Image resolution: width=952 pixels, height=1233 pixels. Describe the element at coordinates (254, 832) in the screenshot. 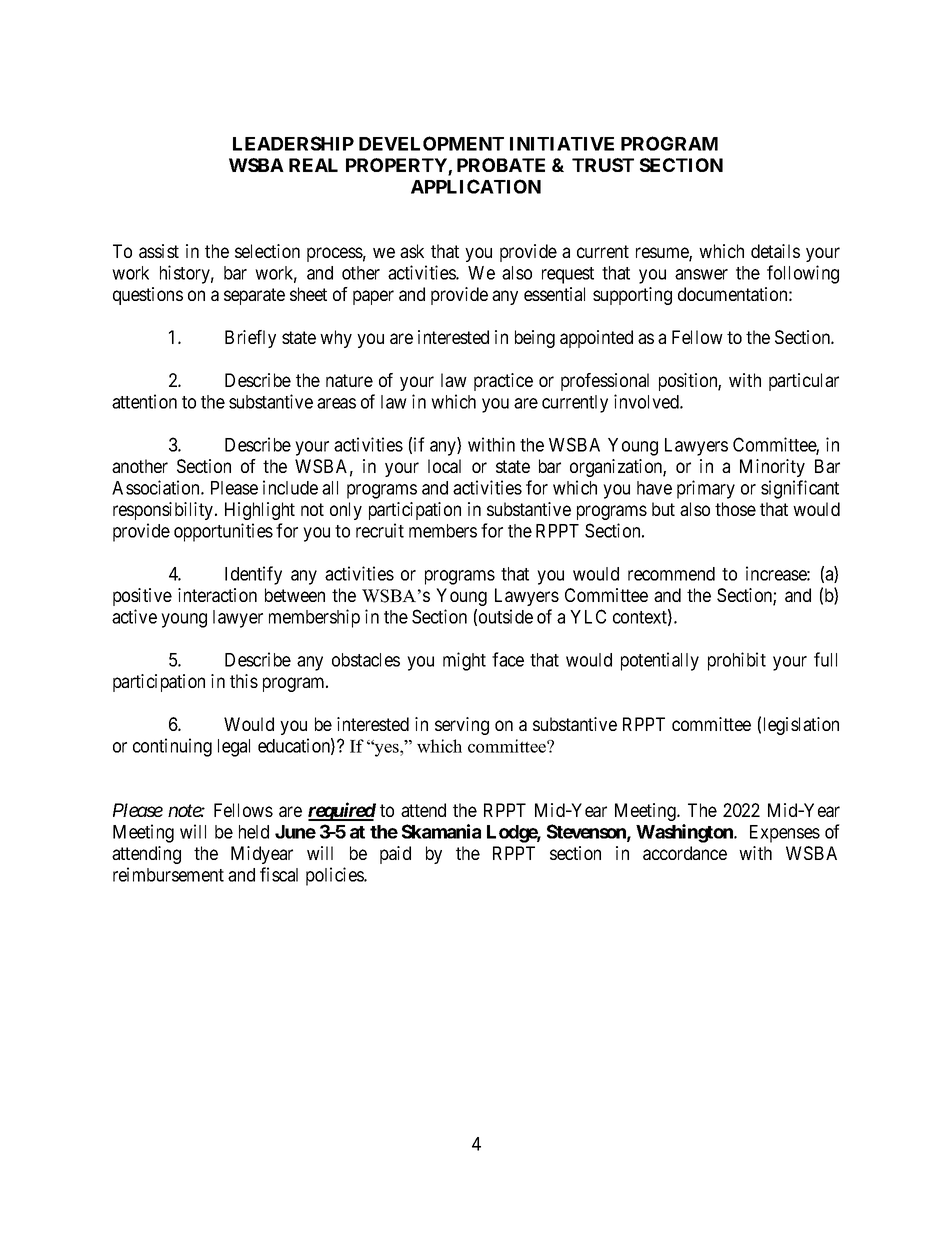

I see `held` at that location.
